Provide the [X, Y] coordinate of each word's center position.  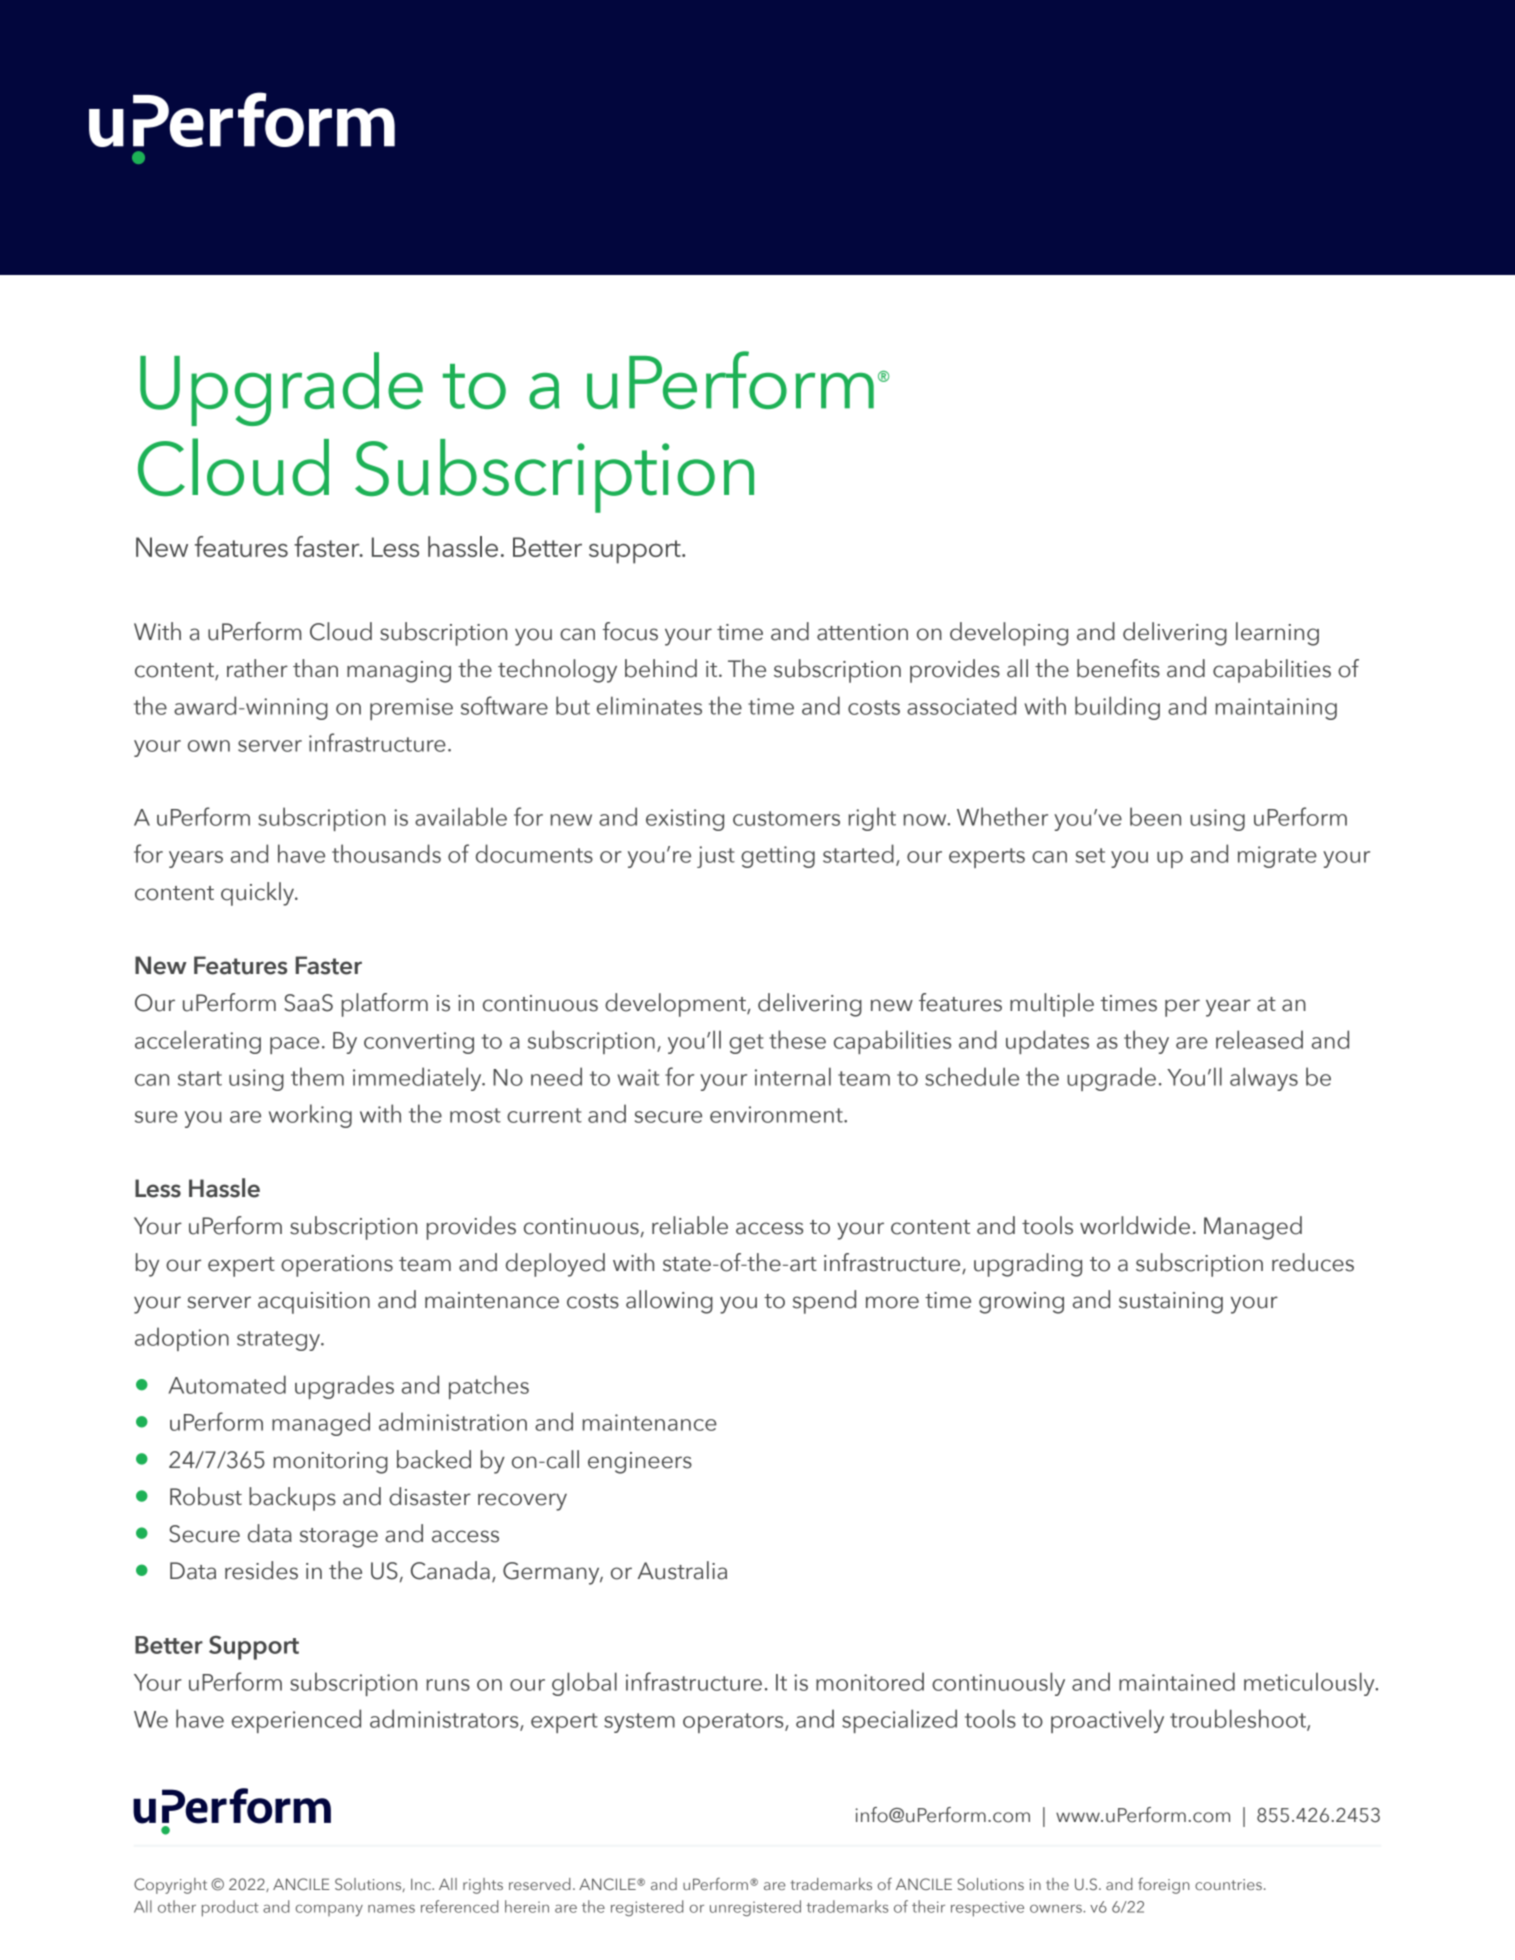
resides [261, 1570]
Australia [682, 1570]
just [716, 857]
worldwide [1135, 1225]
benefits [1118, 668]
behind [661, 668]
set [1090, 855]
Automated [227, 1384]
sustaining [1171, 1303]
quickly [258, 894]
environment [777, 1114]
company [329, 1910]
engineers [640, 1463]
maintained [1177, 1681]
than [315, 668]
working [310, 1116]
